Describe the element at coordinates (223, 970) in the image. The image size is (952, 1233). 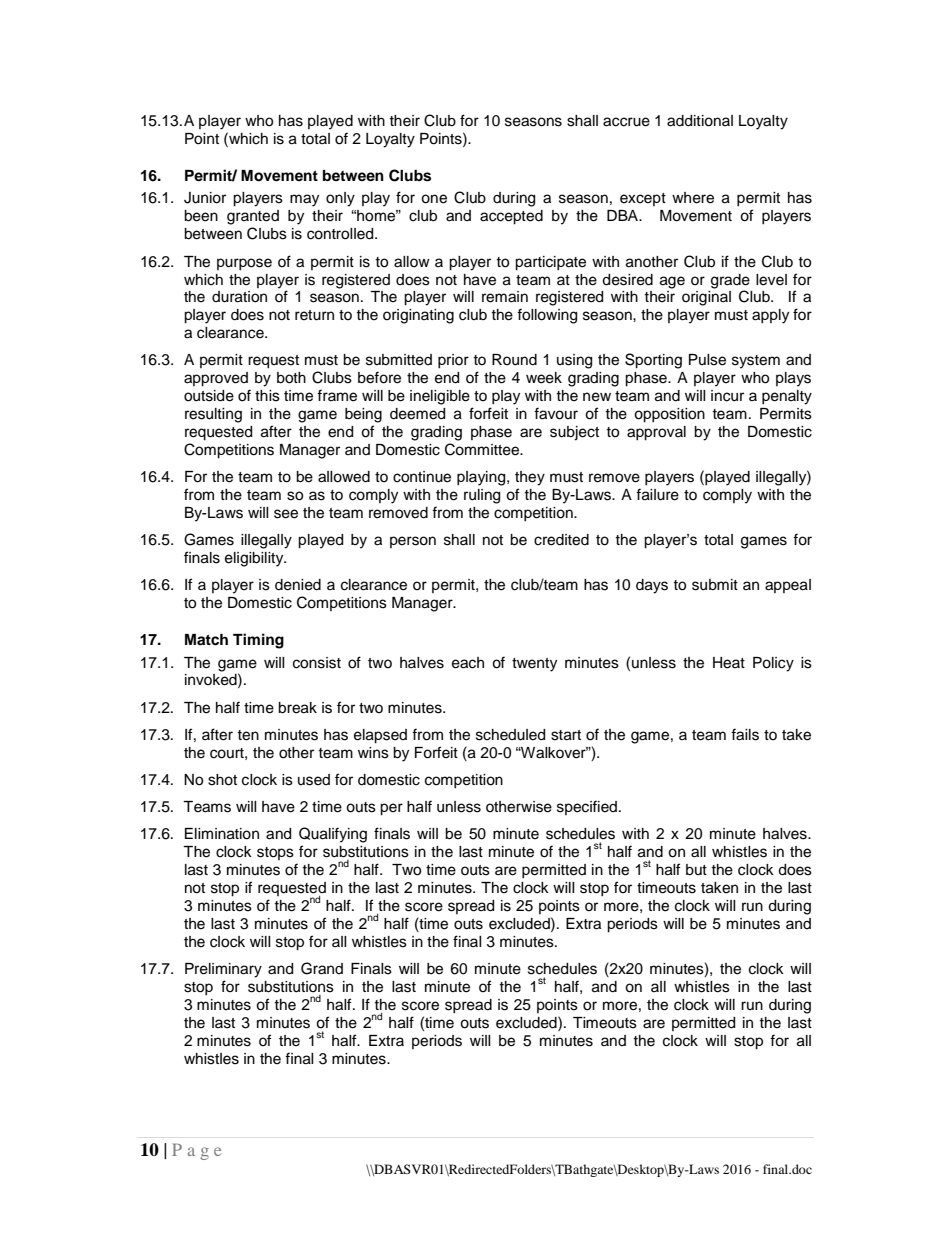
I see `Preliminary` at that location.
